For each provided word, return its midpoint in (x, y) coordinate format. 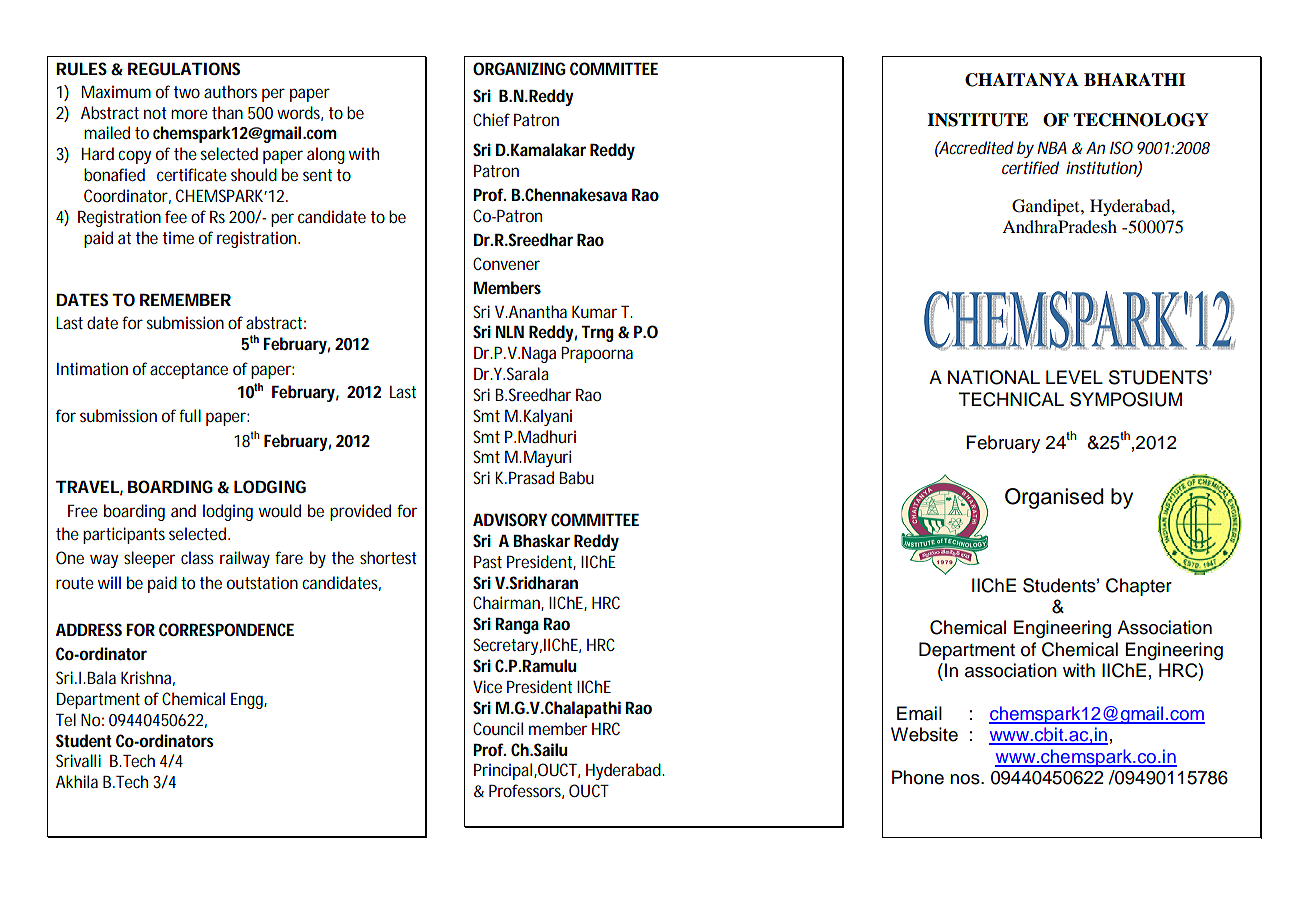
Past (488, 562)
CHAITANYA (1022, 80)
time (178, 237)
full (190, 415)
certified (1030, 167)
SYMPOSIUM (1126, 399)
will (109, 582)
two (187, 92)
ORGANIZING (519, 68)
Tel (66, 719)
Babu (576, 477)
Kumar (594, 312)
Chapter (1139, 587)
